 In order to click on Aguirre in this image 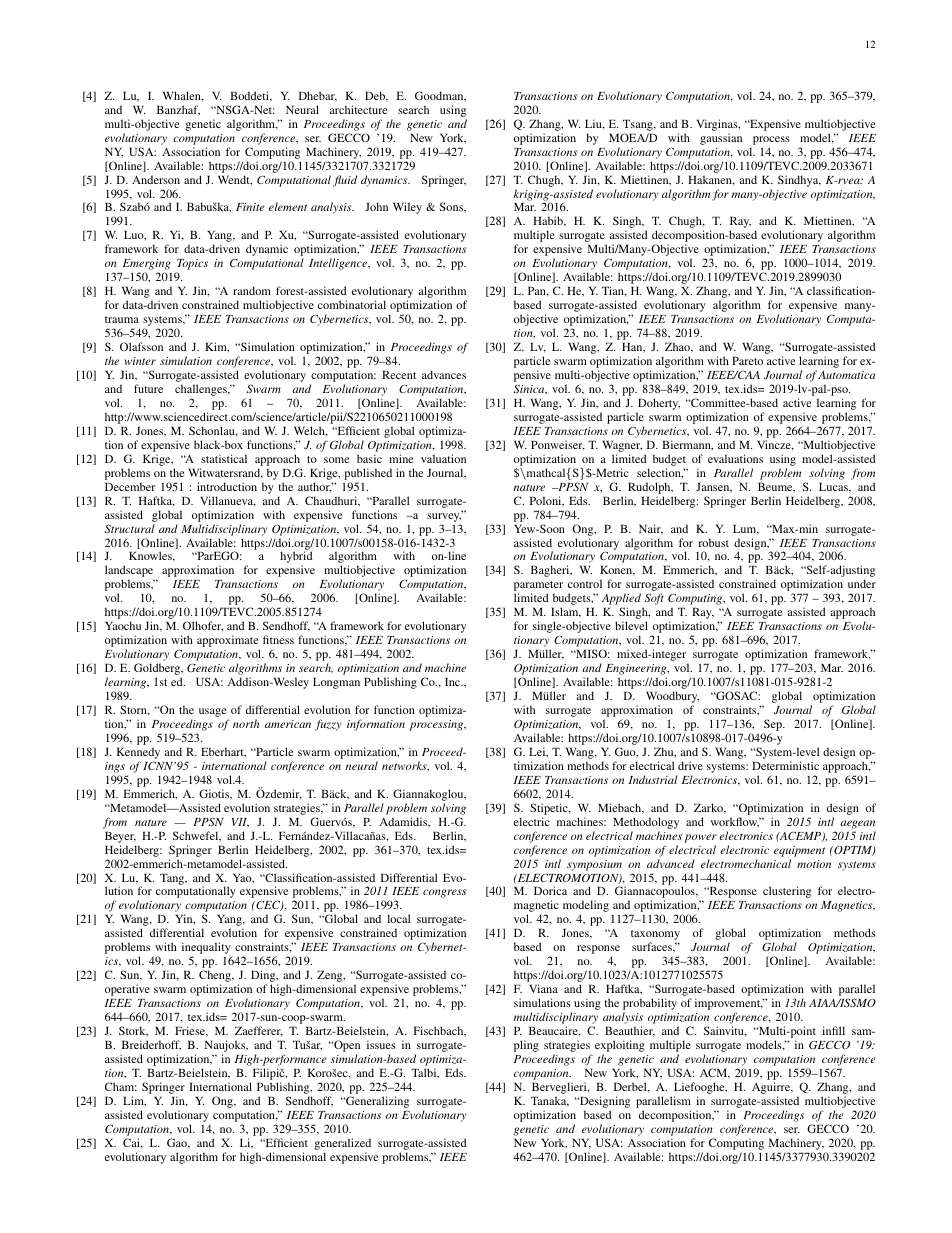, I will do `click(772, 1089)`.
